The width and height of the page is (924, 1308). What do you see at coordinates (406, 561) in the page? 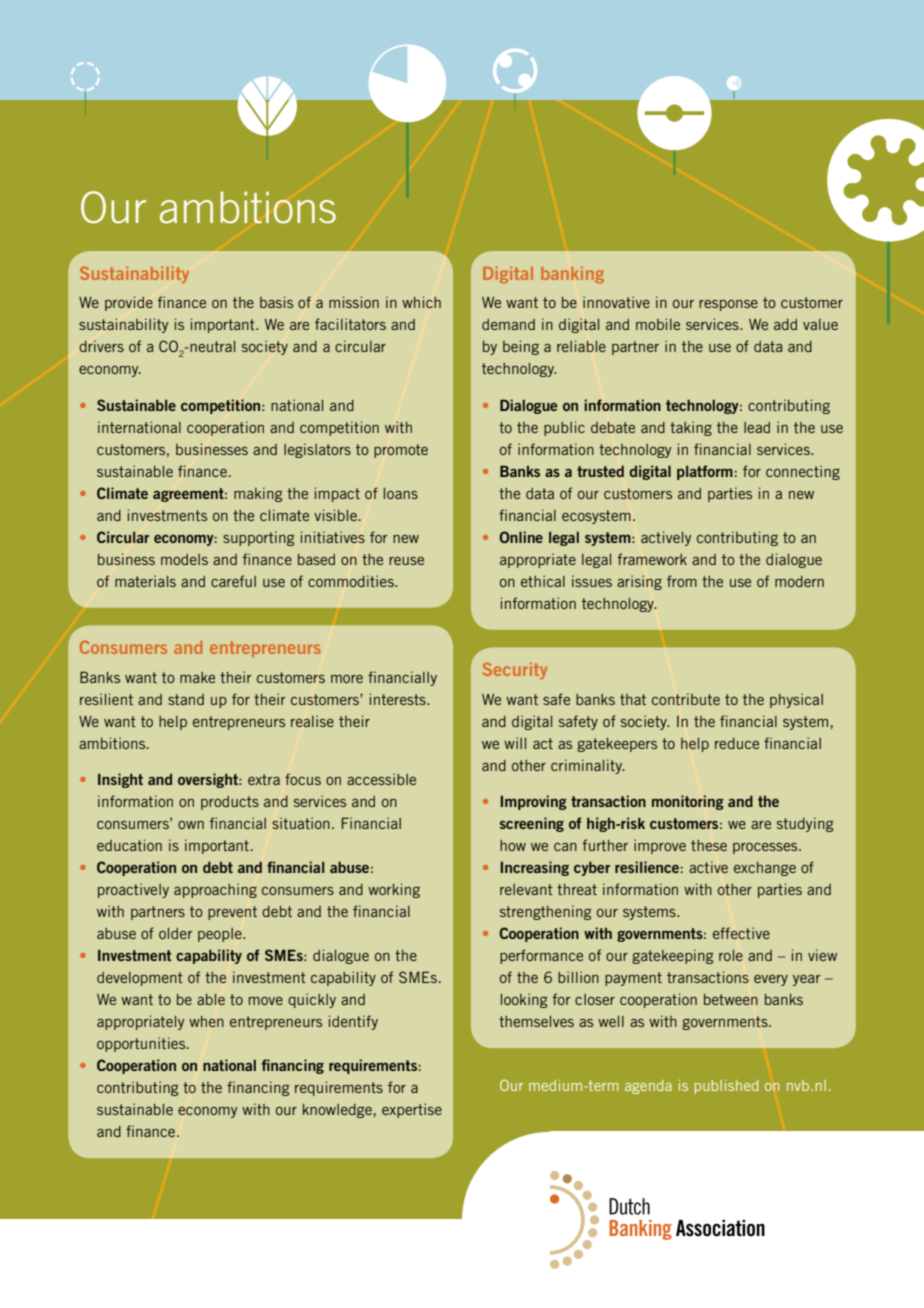
I see `reuse` at bounding box center [406, 561].
